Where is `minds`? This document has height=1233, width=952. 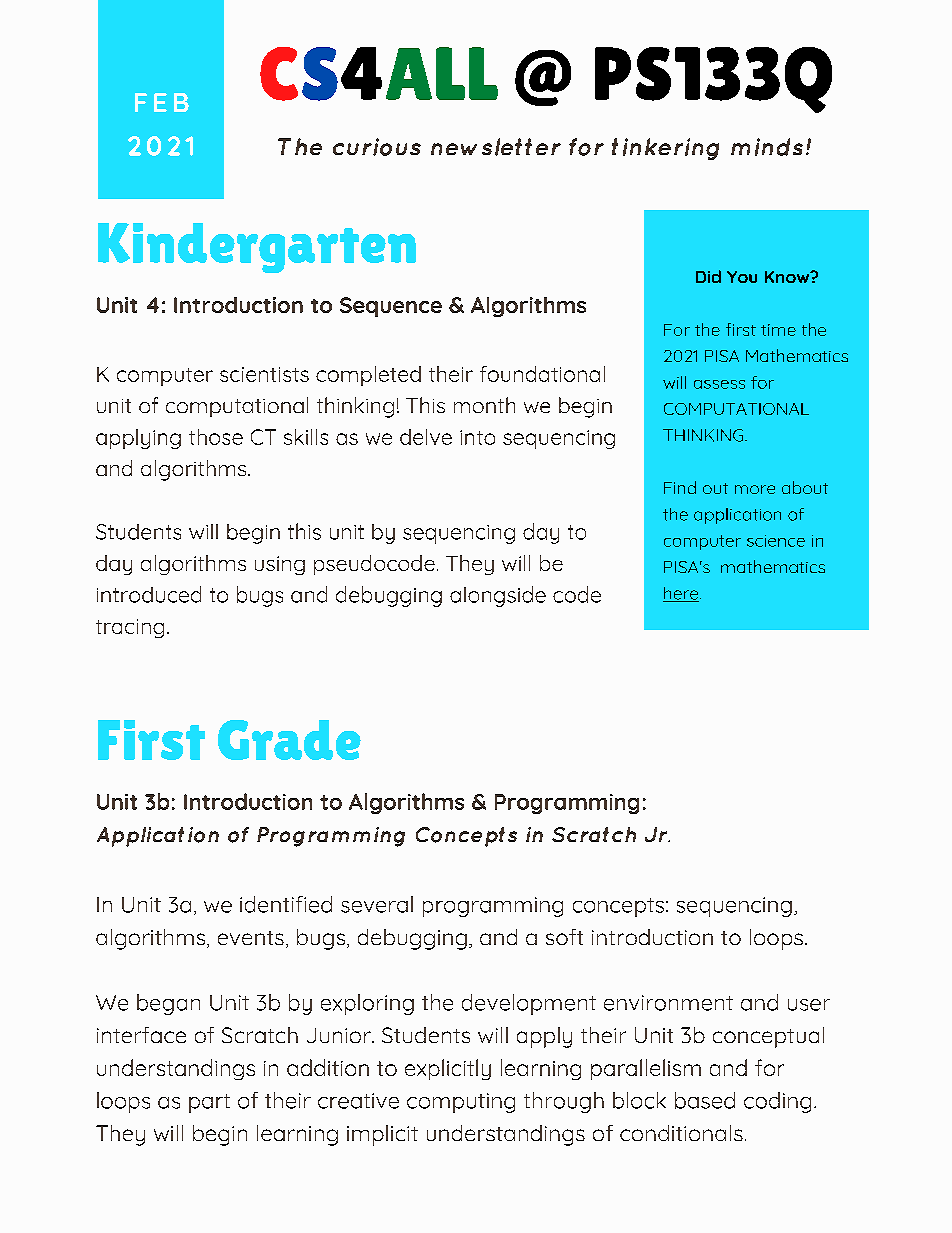
minds is located at coordinates (767, 147).
